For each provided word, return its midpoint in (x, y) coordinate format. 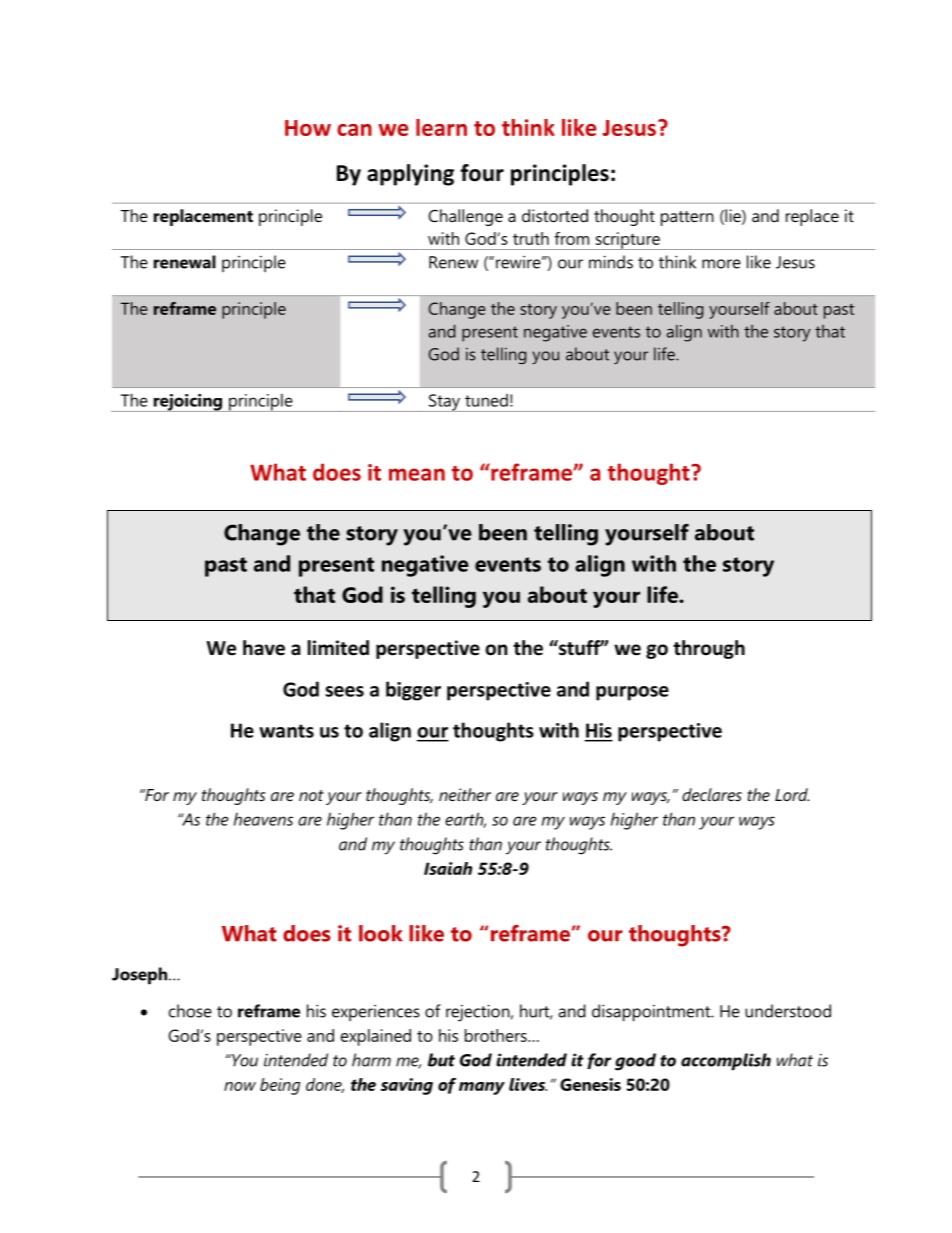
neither (465, 794)
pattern (687, 218)
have (264, 648)
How (308, 128)
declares (712, 794)
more (721, 264)
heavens (263, 819)
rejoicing (187, 403)
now (240, 1086)
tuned (486, 400)
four (482, 173)
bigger (413, 691)
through (709, 649)
